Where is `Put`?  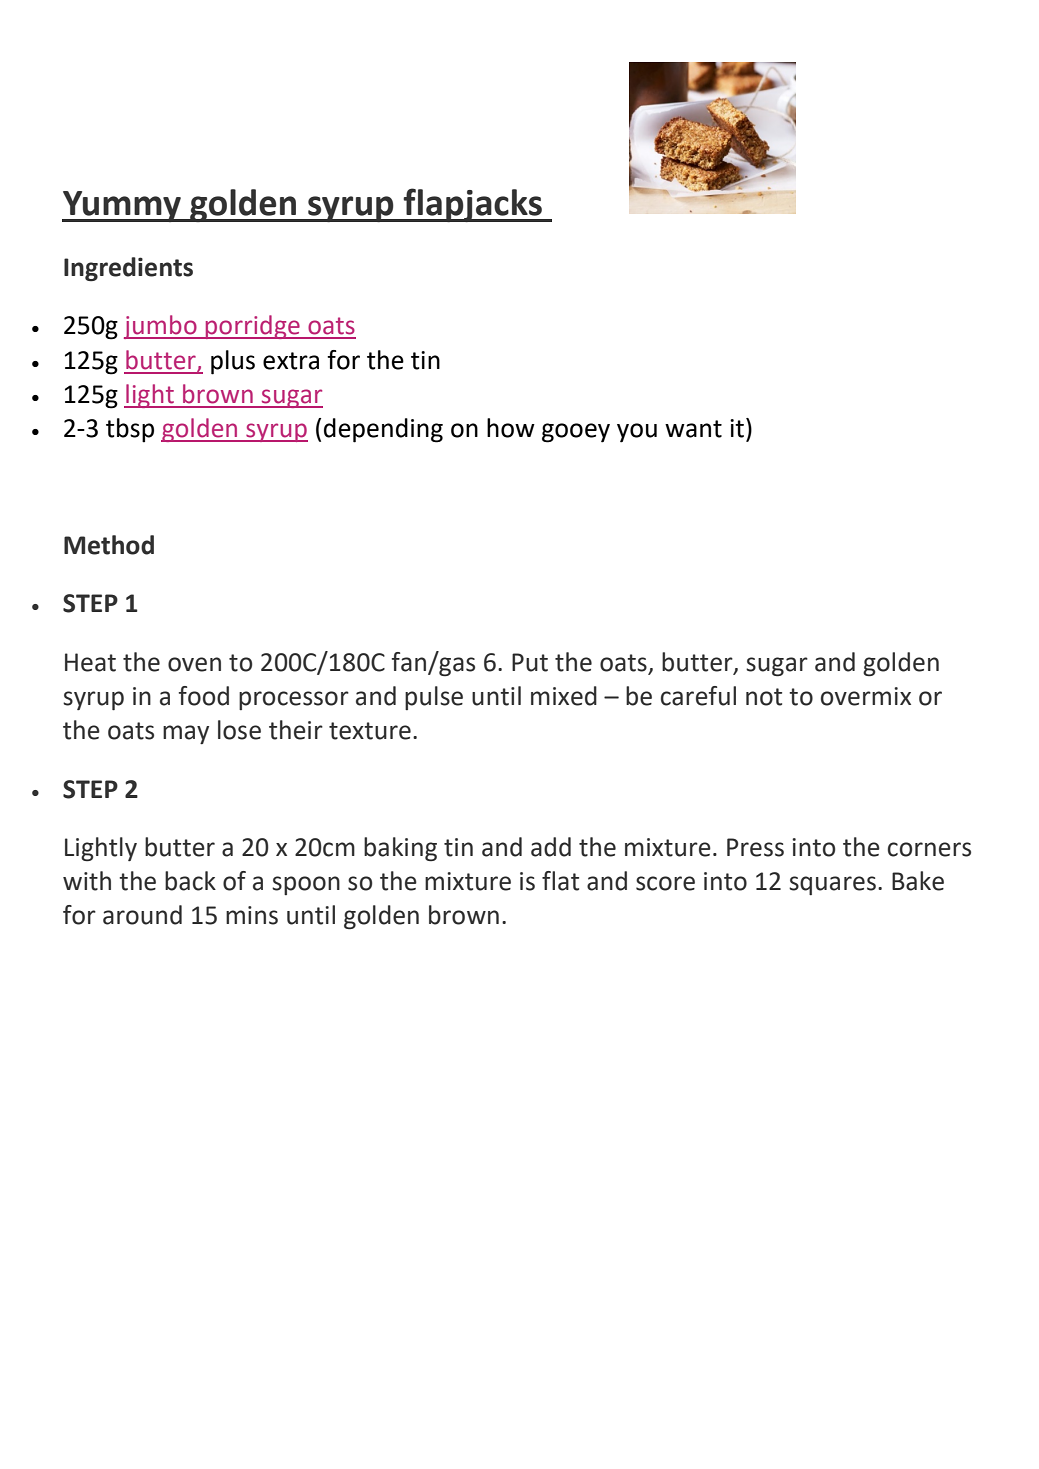 Put is located at coordinates (530, 662).
